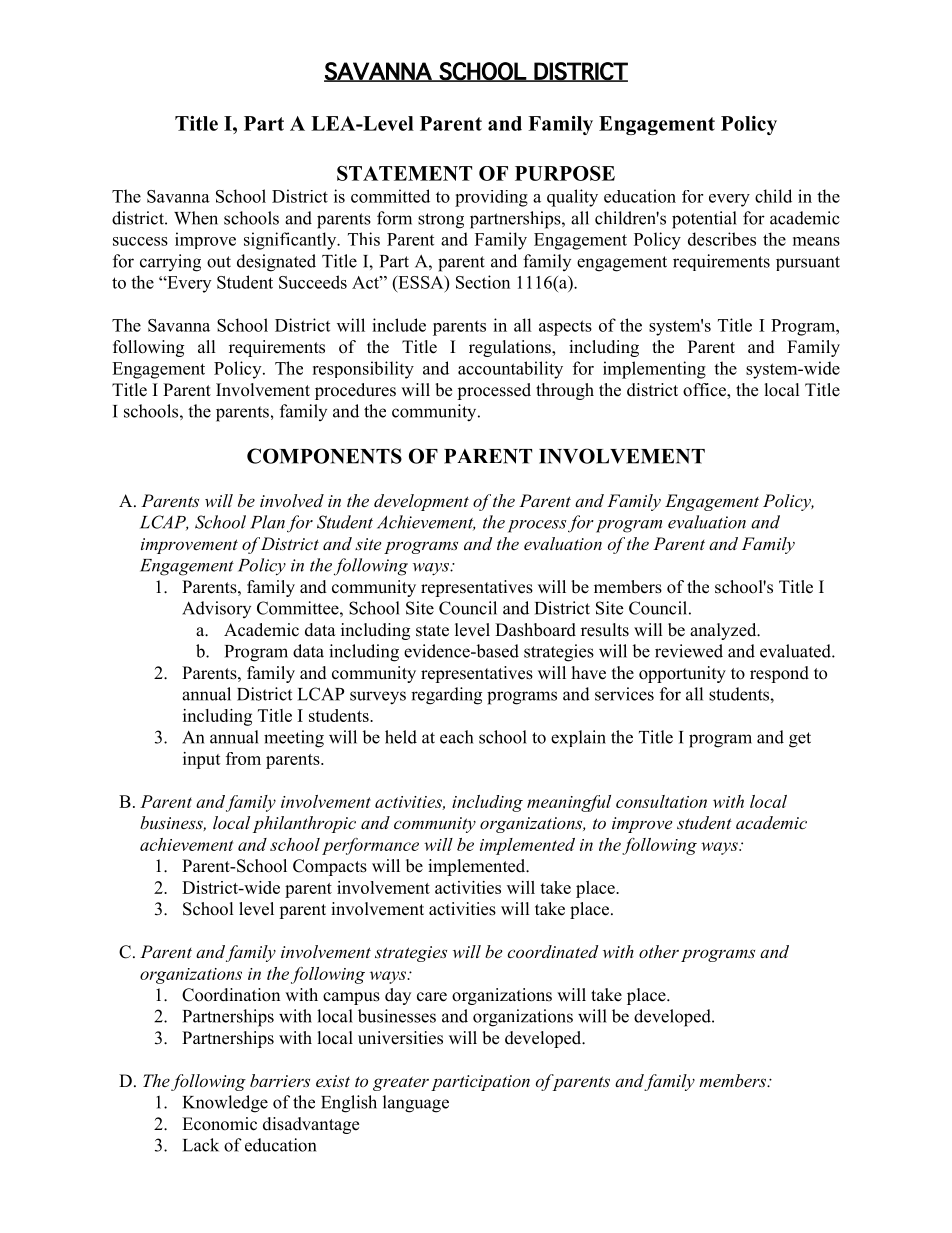 Image resolution: width=952 pixels, height=1233 pixels. What do you see at coordinates (219, 1124) in the screenshot?
I see `Economic` at bounding box center [219, 1124].
